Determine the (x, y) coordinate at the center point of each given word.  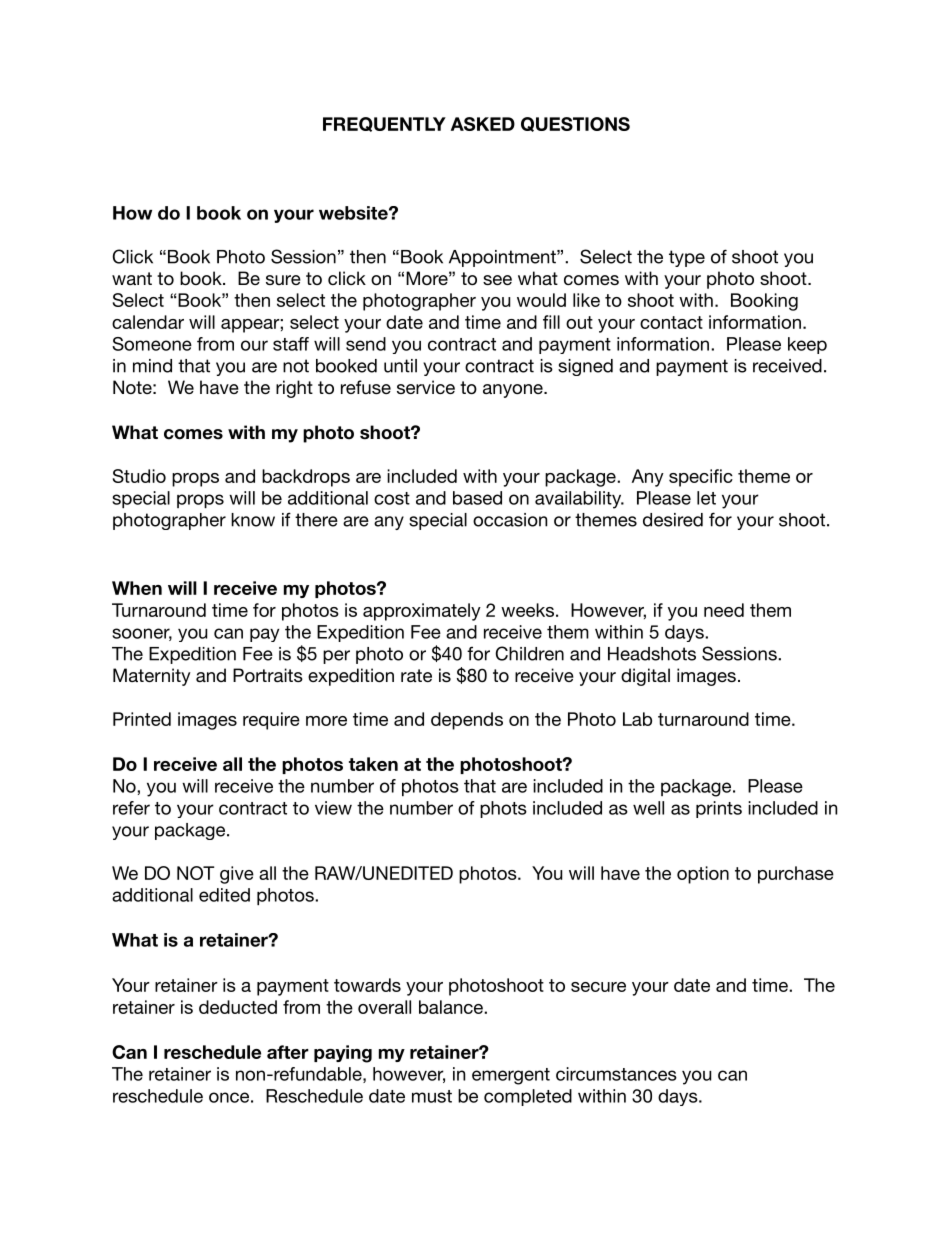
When (137, 588)
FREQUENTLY (384, 124)
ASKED (483, 124)
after (288, 1052)
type (687, 258)
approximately (422, 612)
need (724, 610)
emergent (511, 1076)
